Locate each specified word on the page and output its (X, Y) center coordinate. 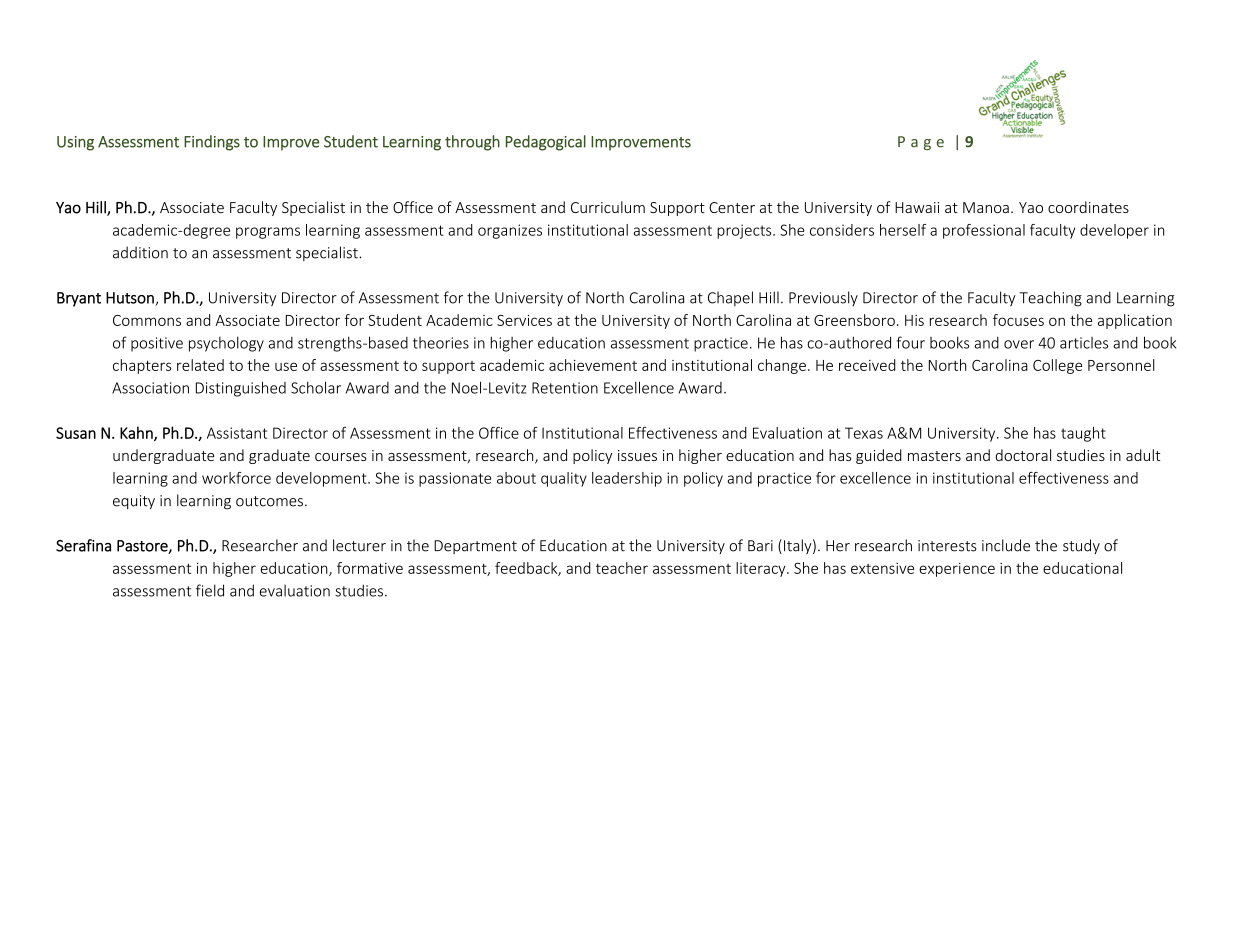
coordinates (1088, 207)
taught (1083, 434)
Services (524, 320)
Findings (212, 143)
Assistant (237, 433)
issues (637, 455)
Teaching (1050, 299)
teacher (622, 568)
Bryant (79, 299)
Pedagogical (546, 143)
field (210, 590)
